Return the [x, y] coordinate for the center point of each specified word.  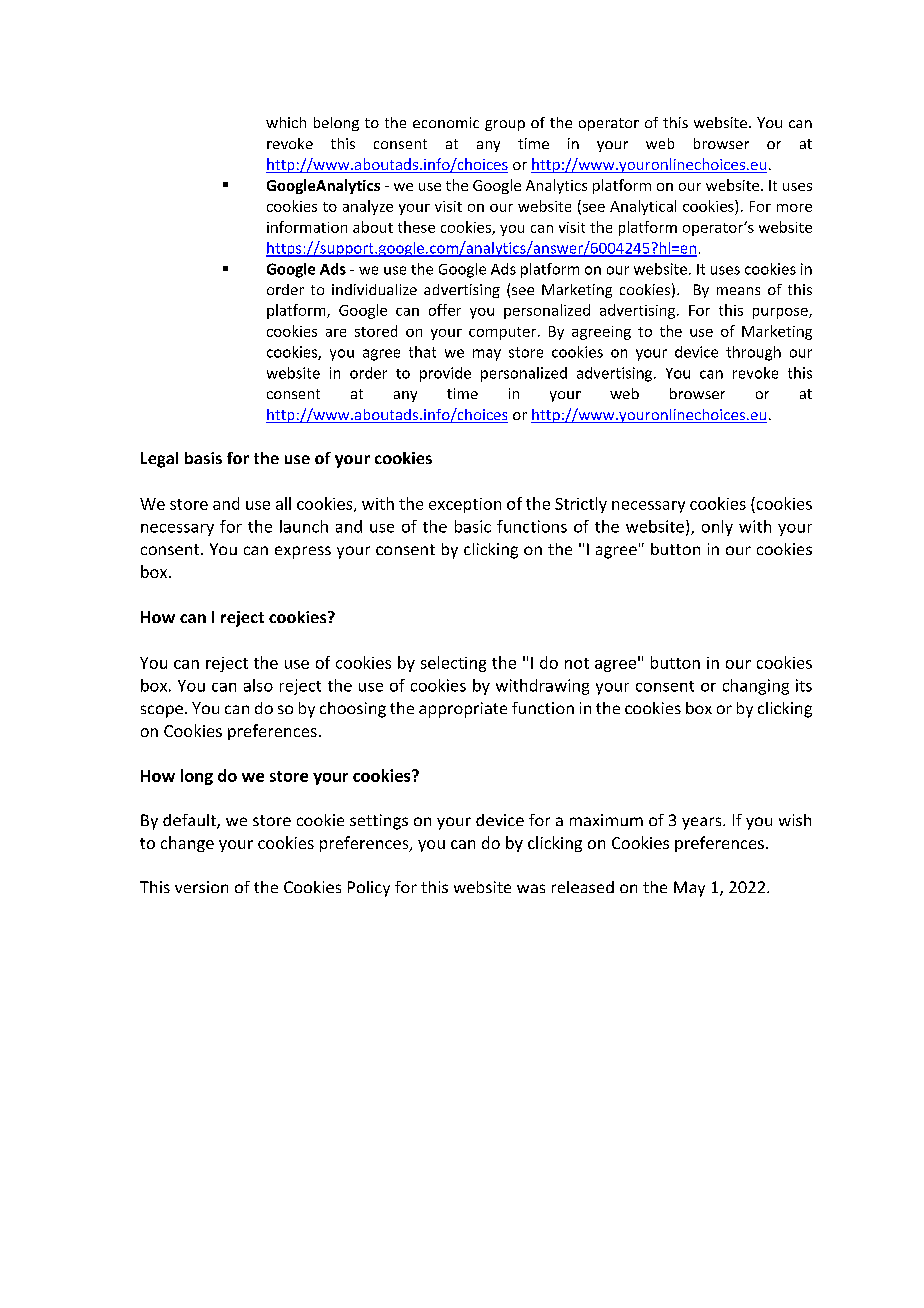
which [286, 122]
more [794, 208]
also [258, 685]
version [201, 887]
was [531, 888]
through [753, 353]
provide [445, 374]
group [505, 125]
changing [756, 687]
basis [203, 458]
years [703, 823]
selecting [453, 664]
